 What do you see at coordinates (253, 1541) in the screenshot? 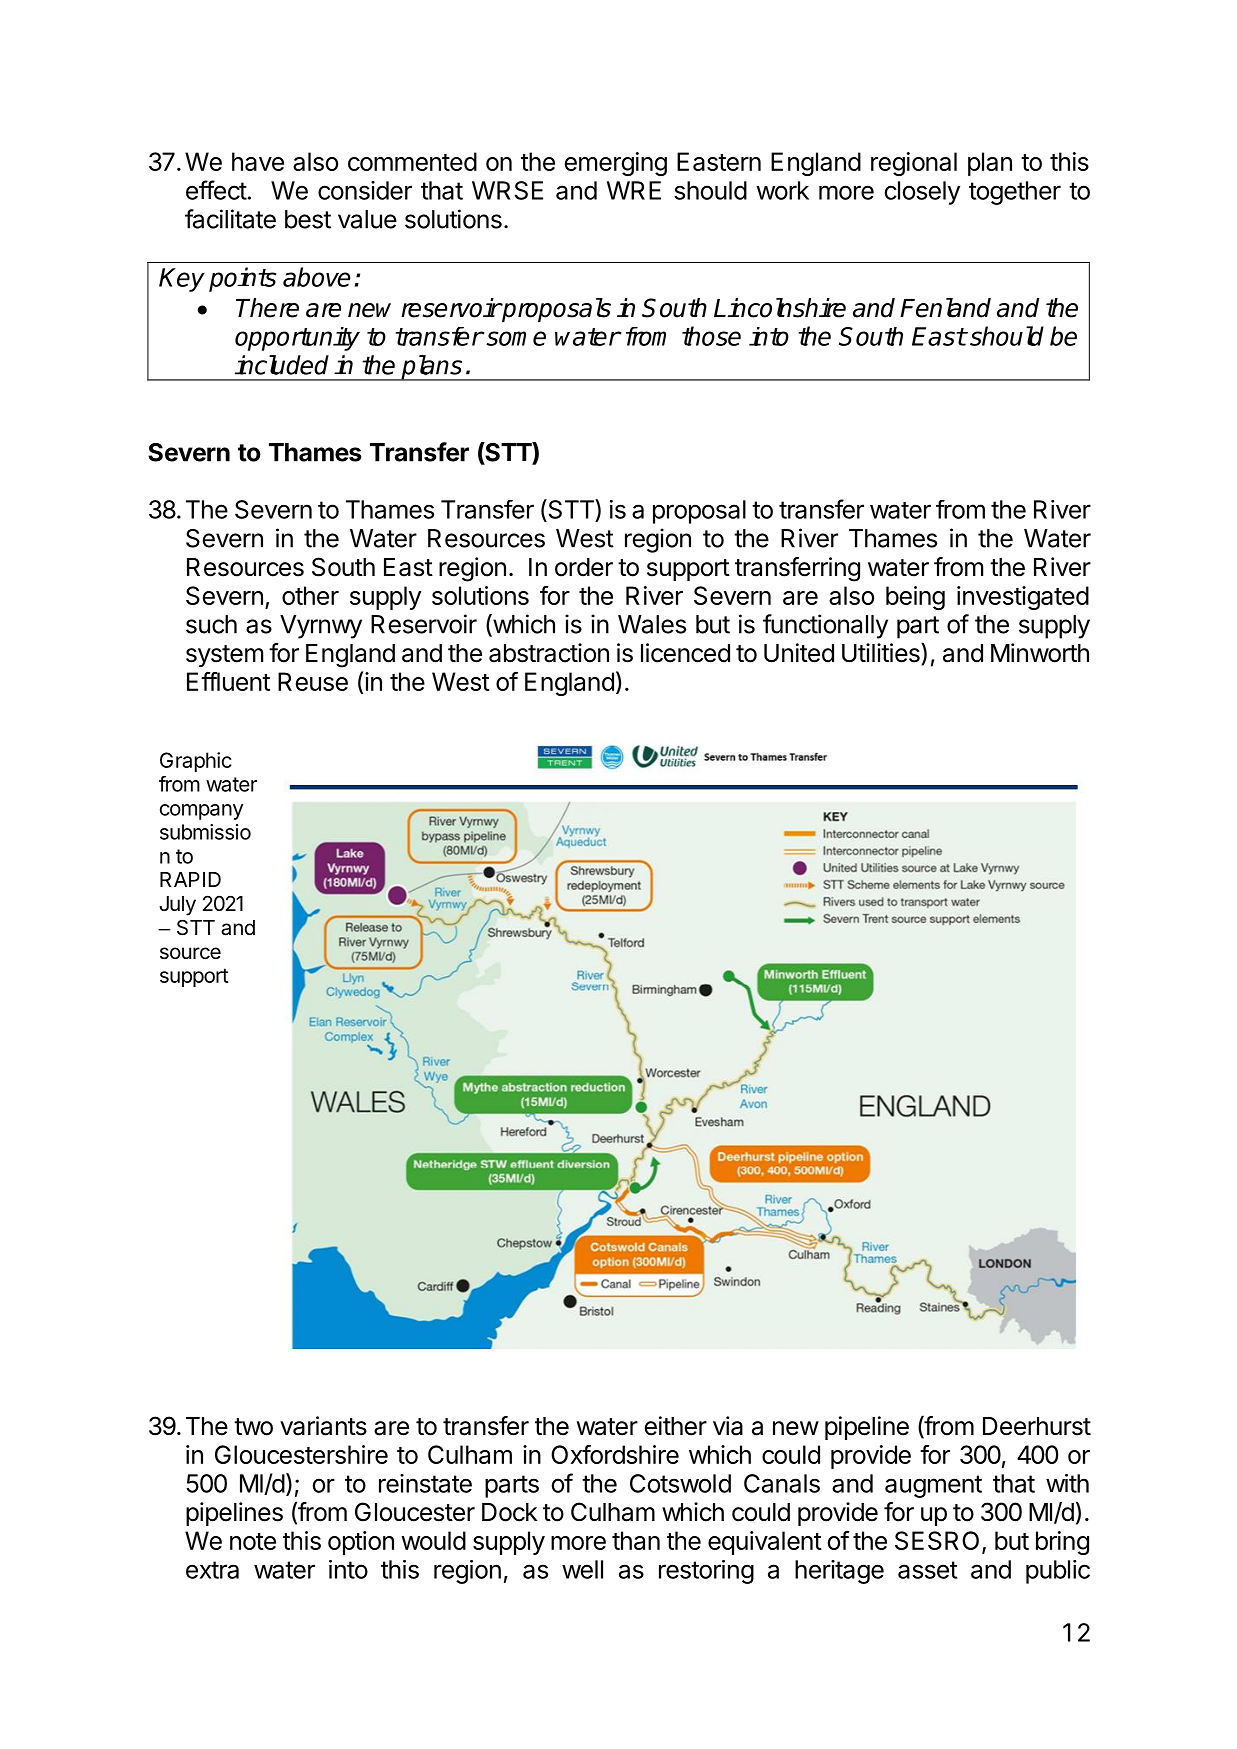
I see `note` at bounding box center [253, 1541].
